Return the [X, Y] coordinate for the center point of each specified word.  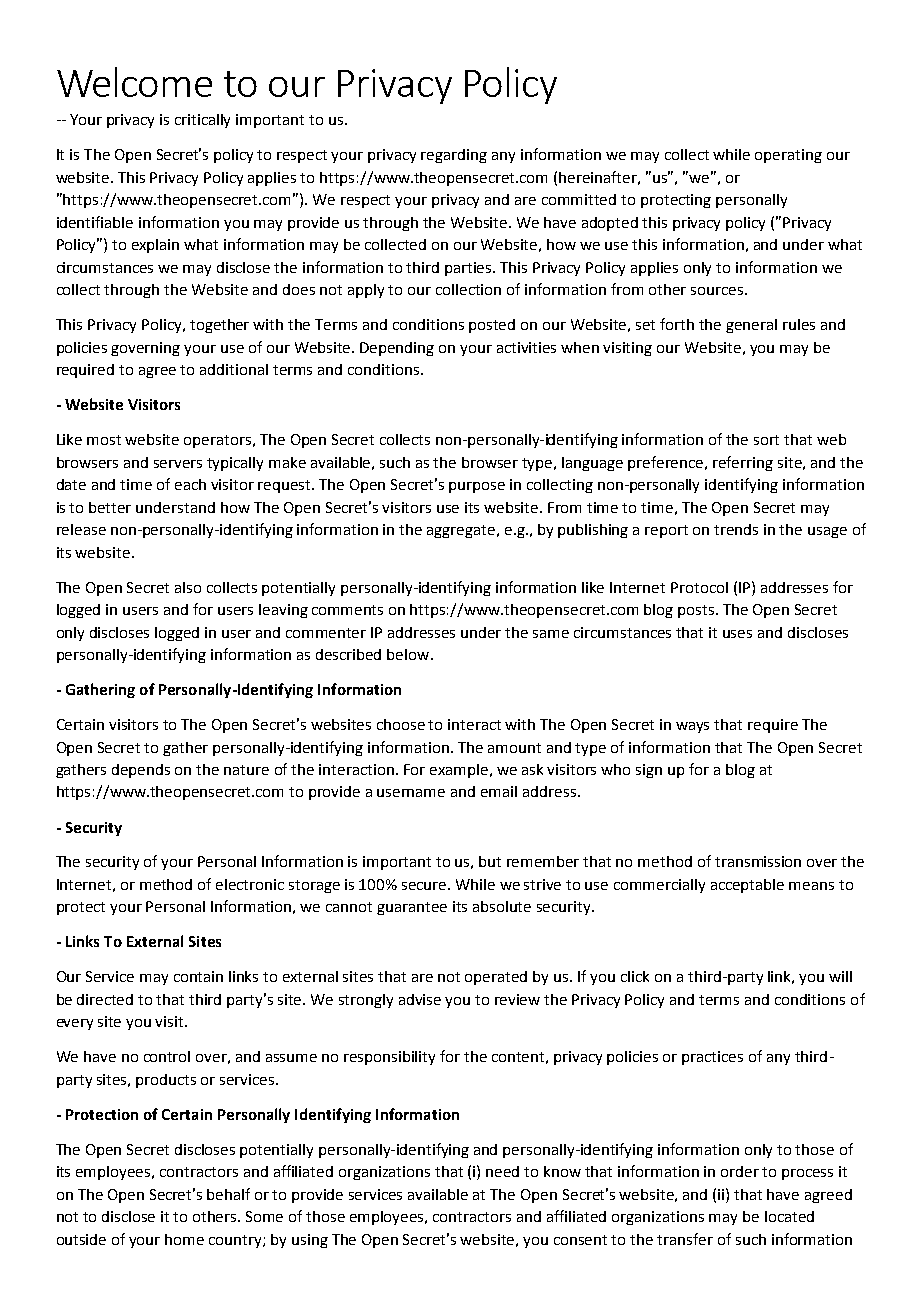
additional [234, 369]
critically [202, 121]
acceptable [747, 886]
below [409, 654]
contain [198, 976]
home [184, 1239]
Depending [397, 349]
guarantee [412, 908]
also [188, 587]
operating [788, 156]
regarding [454, 156]
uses [737, 634]
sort [766, 440]
